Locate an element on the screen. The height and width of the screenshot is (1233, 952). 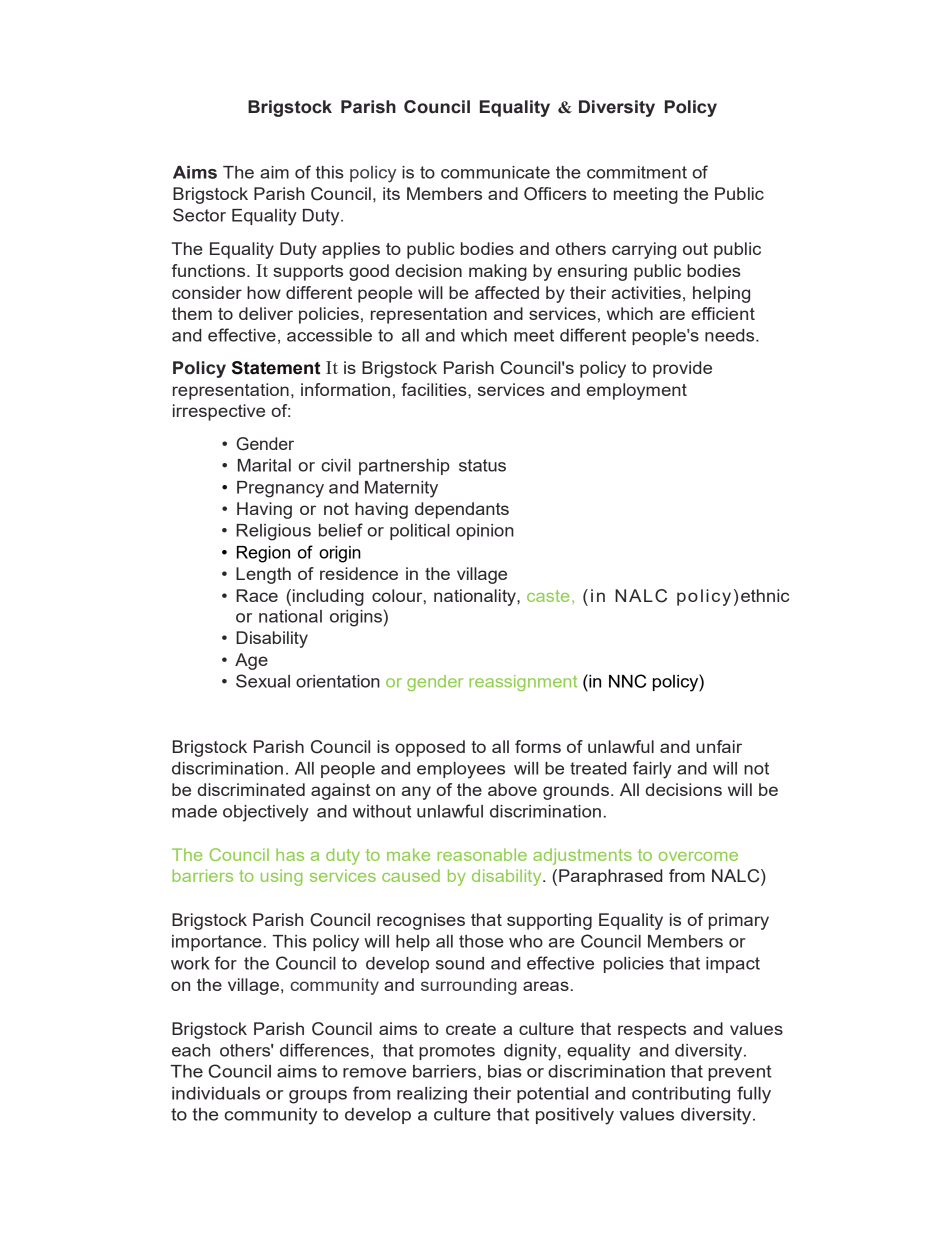
opinion is located at coordinates (485, 532).
